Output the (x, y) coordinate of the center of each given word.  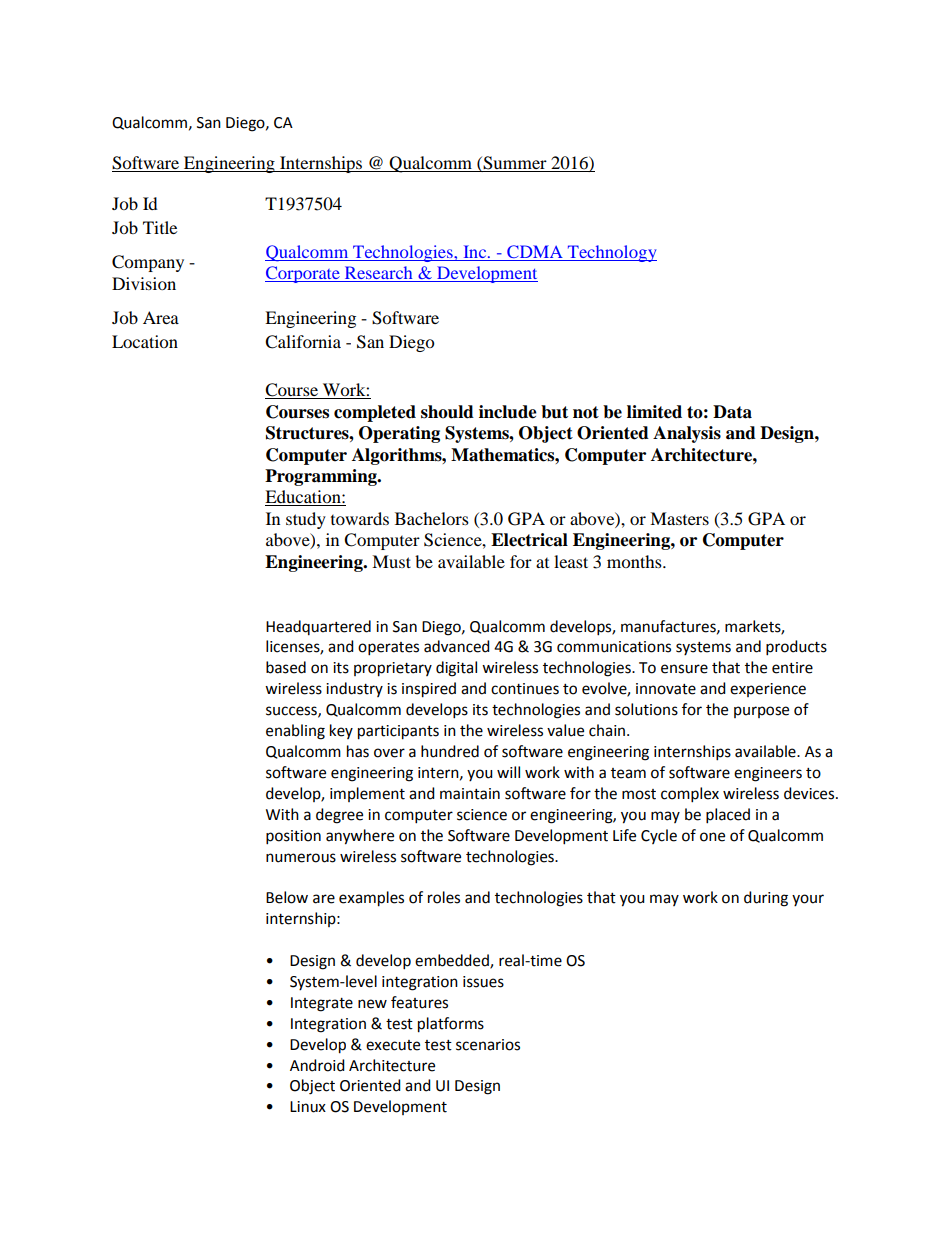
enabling (295, 732)
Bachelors (432, 518)
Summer (515, 163)
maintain (470, 794)
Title (160, 227)
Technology (611, 253)
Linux (308, 1107)
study (306, 520)
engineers (768, 774)
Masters (679, 518)
